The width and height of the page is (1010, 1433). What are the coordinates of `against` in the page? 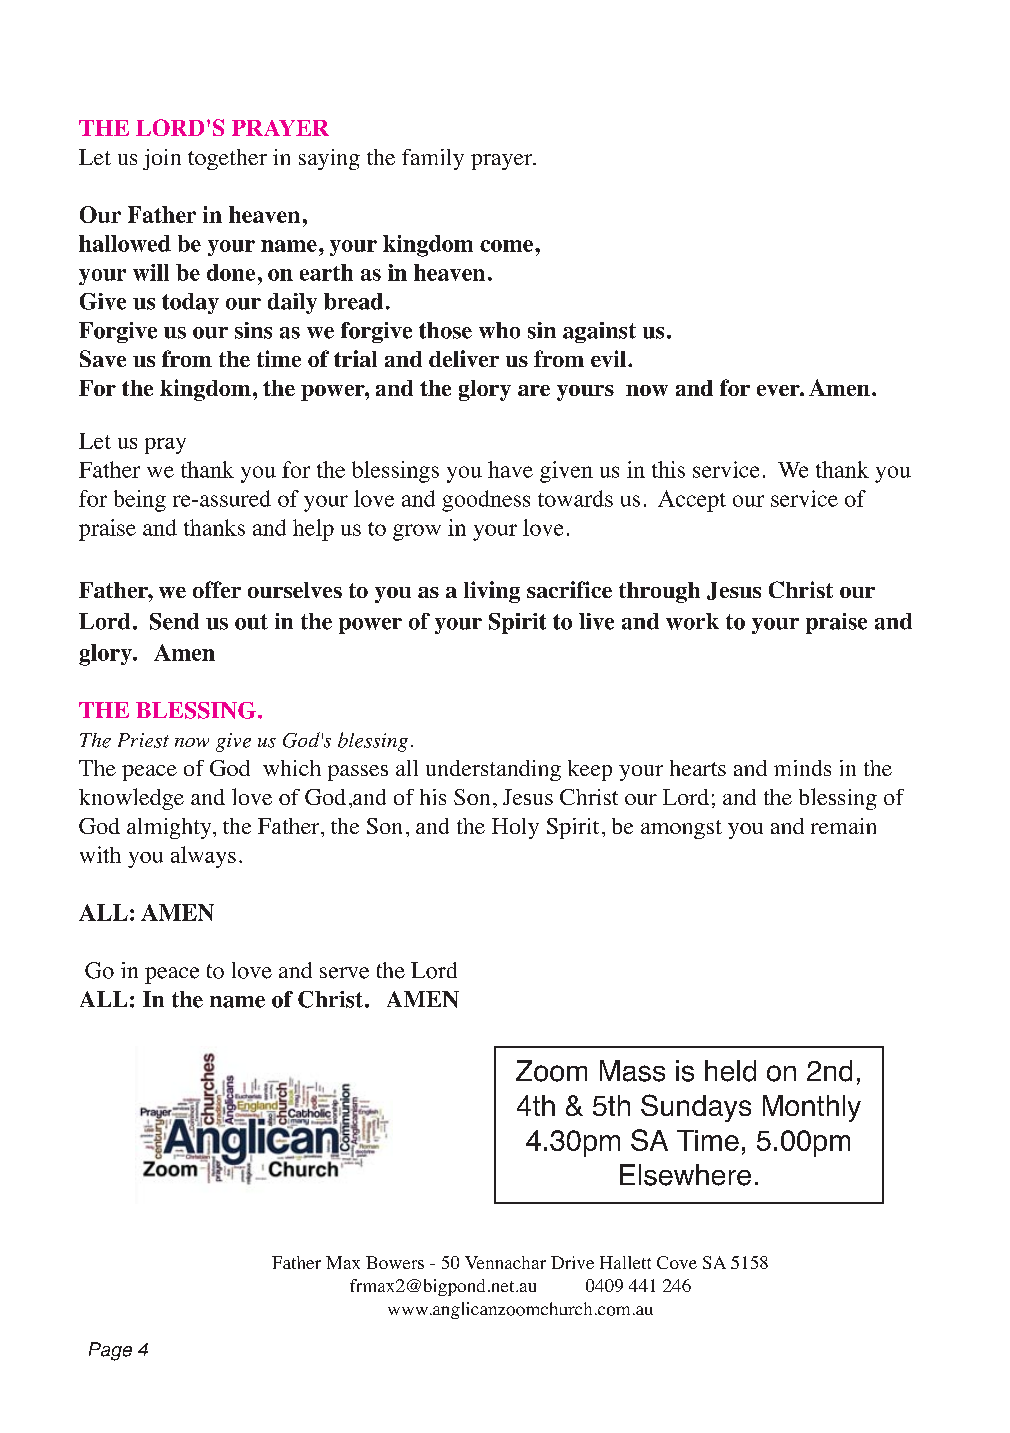 It's located at (599, 332).
